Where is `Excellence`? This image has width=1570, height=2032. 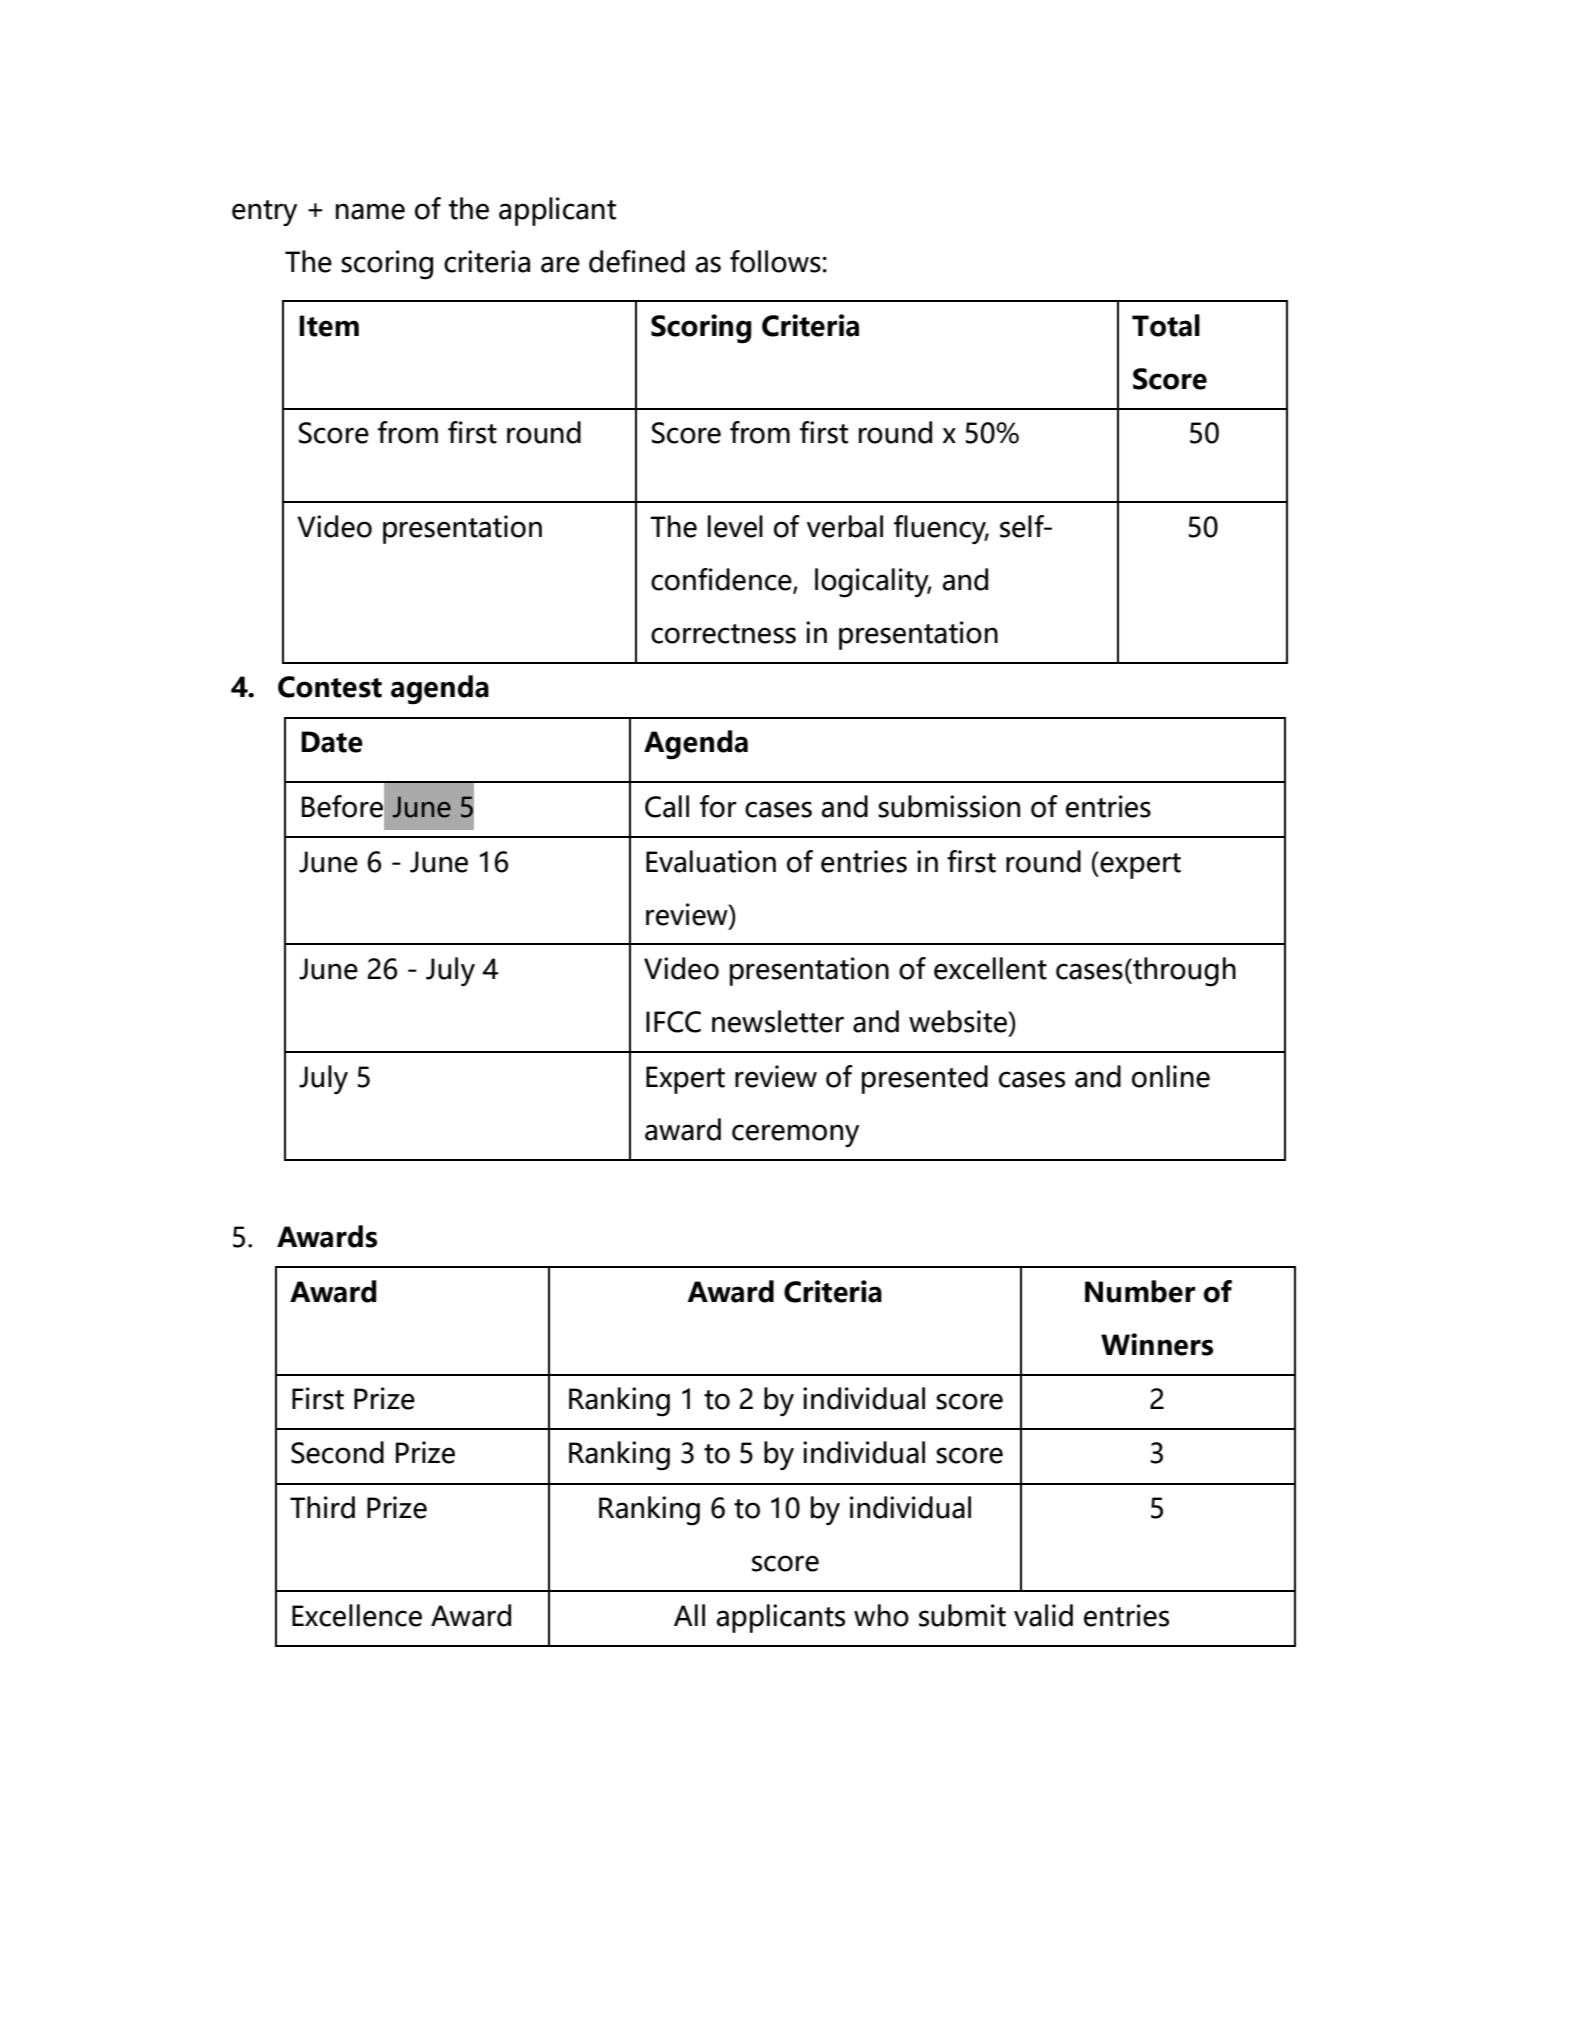
Excellence is located at coordinates (357, 1615).
